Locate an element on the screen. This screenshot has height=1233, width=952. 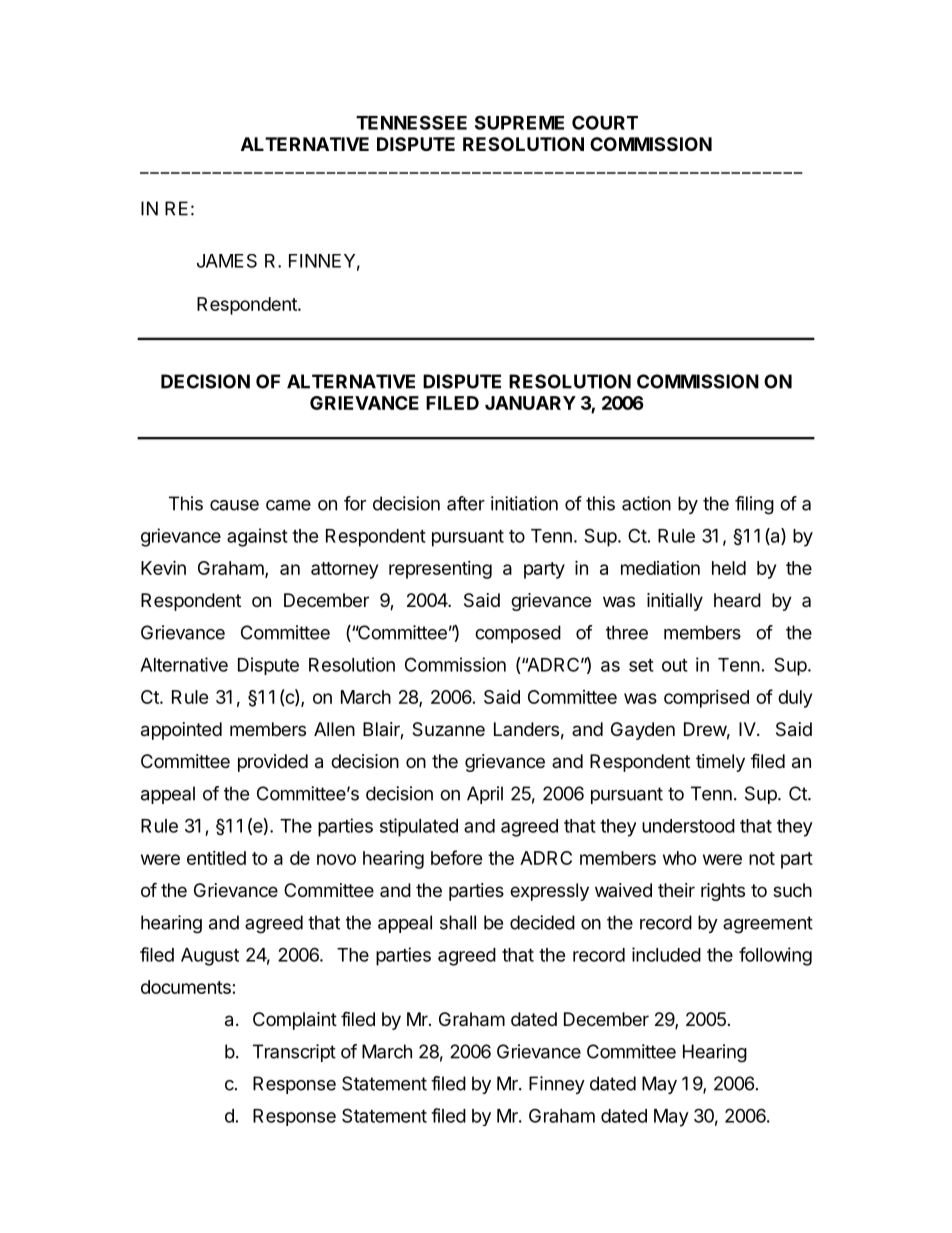
representing is located at coordinates (440, 570).
